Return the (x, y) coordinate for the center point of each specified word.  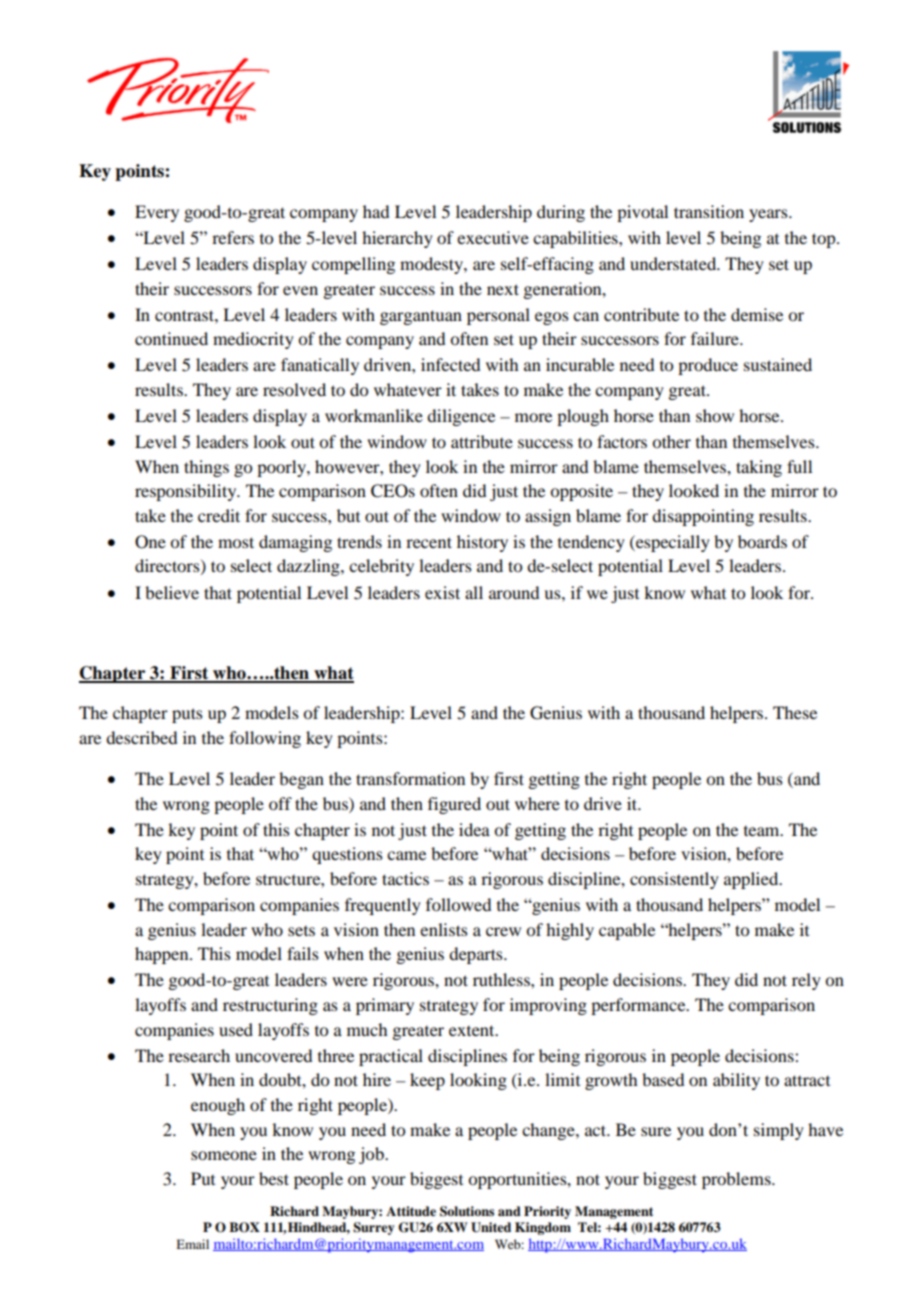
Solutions (467, 1211)
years (769, 215)
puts (187, 715)
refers (233, 237)
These (795, 712)
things (206, 468)
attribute (482, 441)
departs (477, 955)
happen (163, 955)
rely (806, 981)
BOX (244, 1227)
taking (759, 468)
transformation (410, 778)
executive (493, 237)
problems (737, 1180)
